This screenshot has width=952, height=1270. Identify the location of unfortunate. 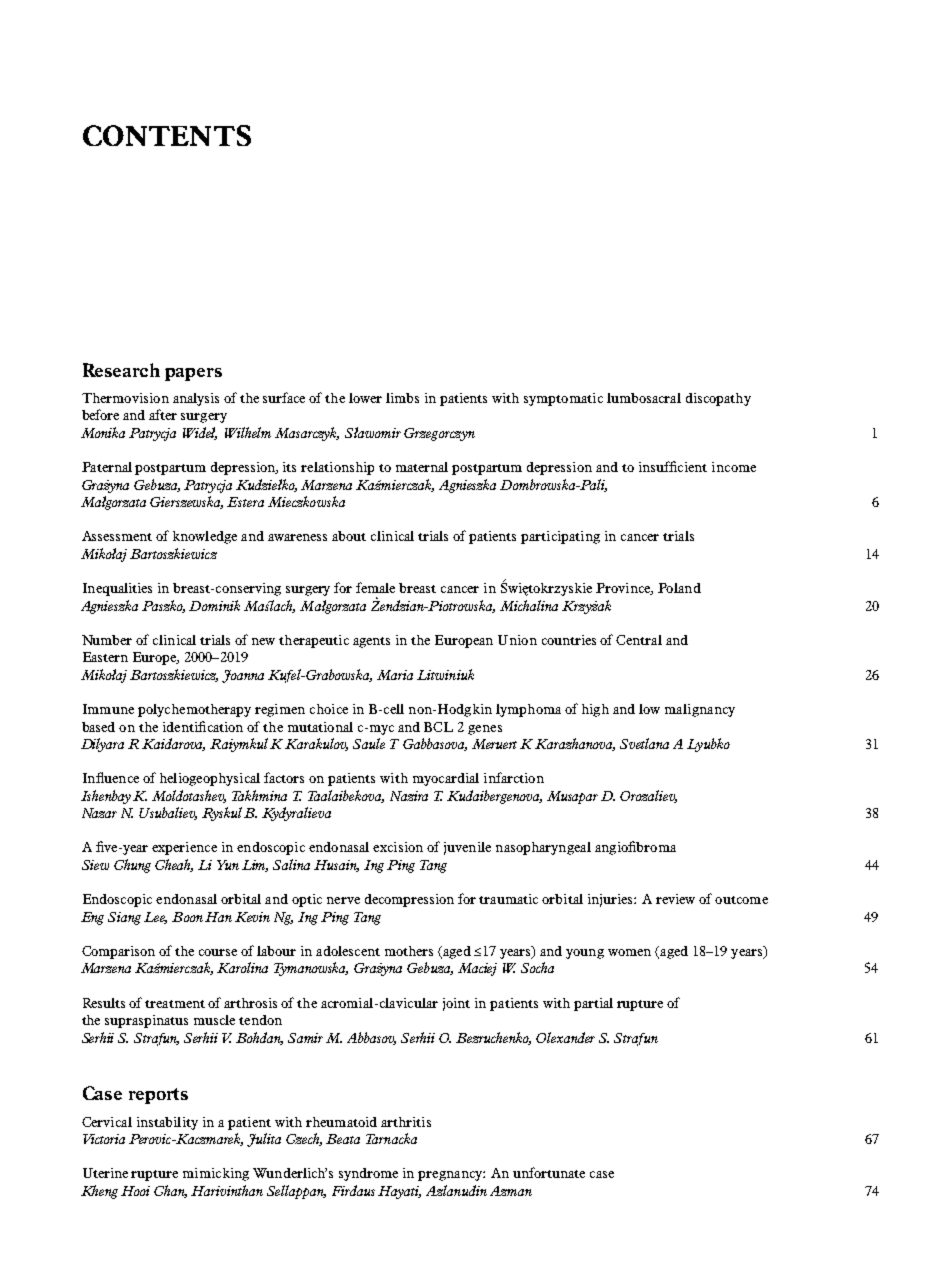
(549, 1172).
